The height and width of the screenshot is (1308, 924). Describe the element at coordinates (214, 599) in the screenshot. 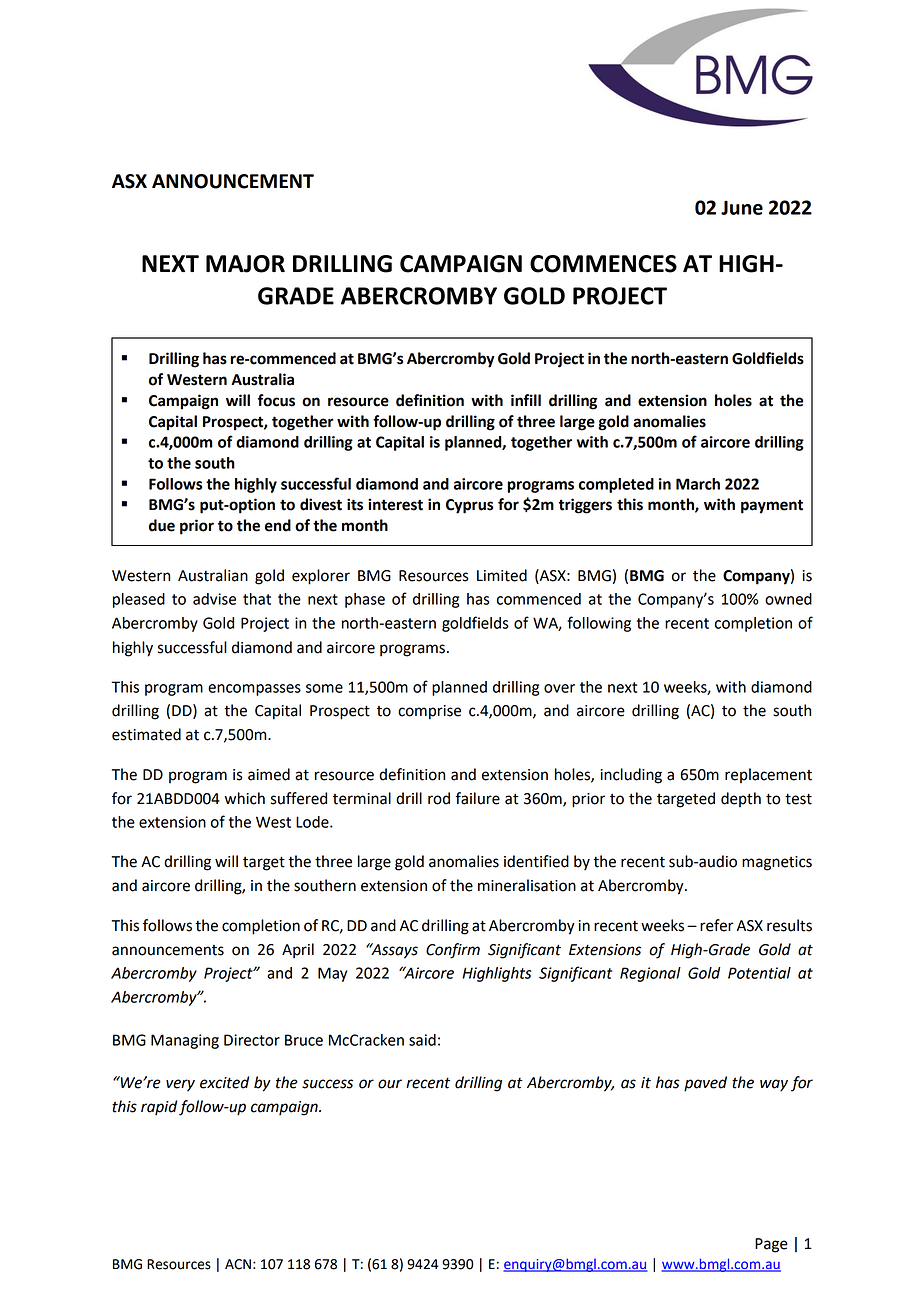

I see `advise` at that location.
